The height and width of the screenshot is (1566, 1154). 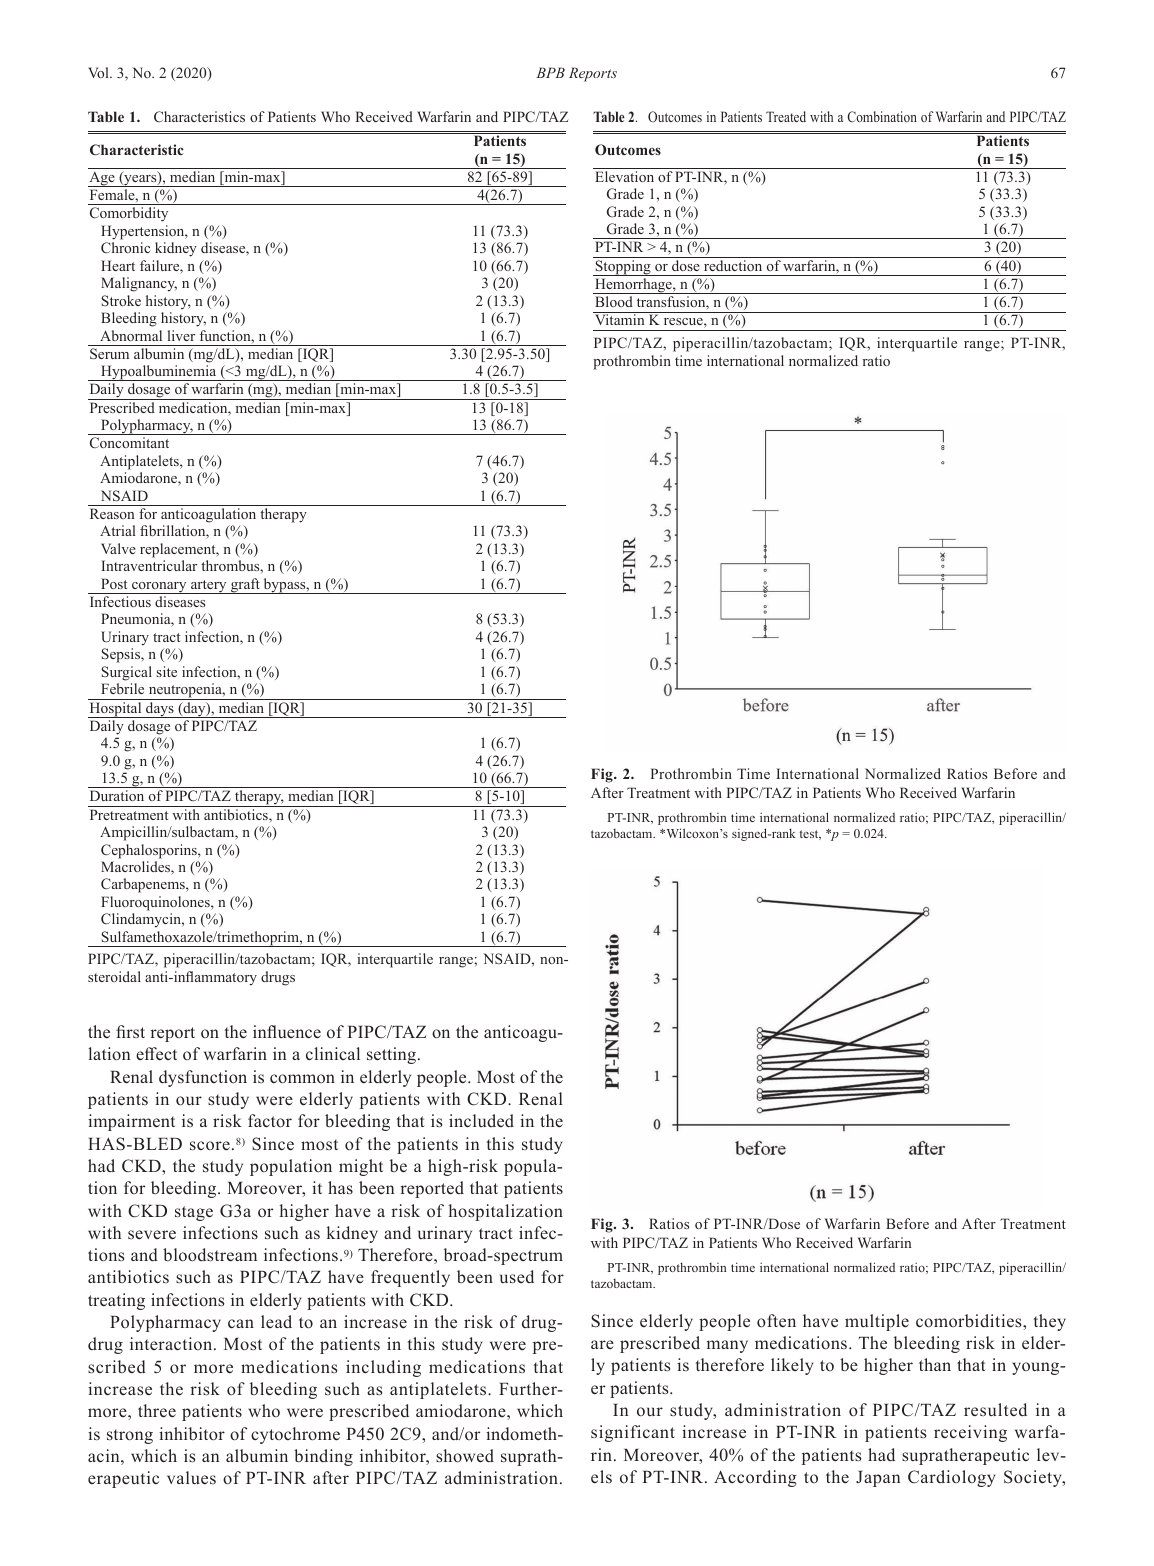 What do you see at coordinates (159, 588) in the screenshot?
I see `coronary` at bounding box center [159, 588].
